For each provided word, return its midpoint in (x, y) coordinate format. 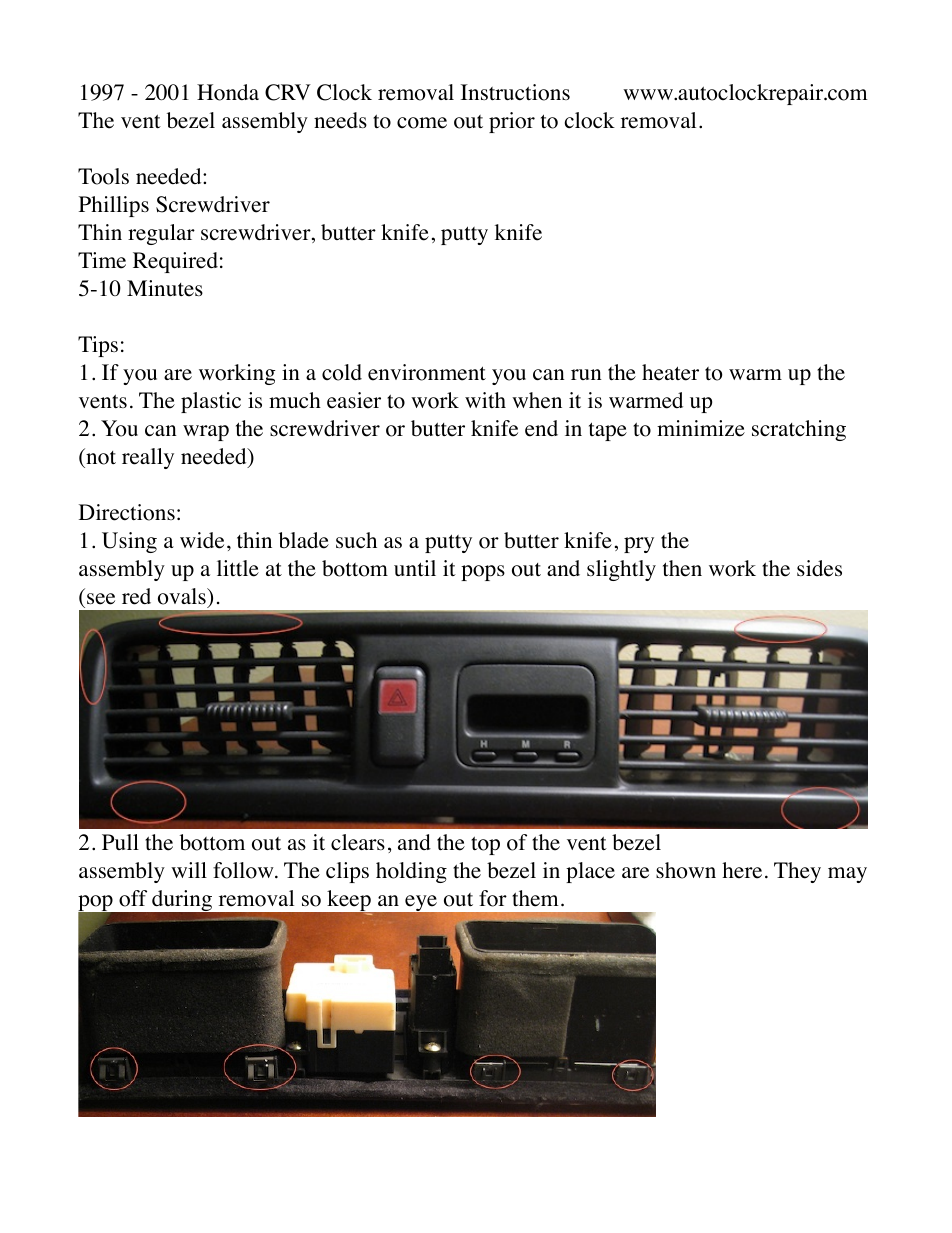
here (742, 870)
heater (670, 372)
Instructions (515, 92)
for (493, 898)
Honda (228, 92)
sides (819, 568)
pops (483, 573)
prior (512, 122)
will (189, 870)
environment (427, 372)
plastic (211, 402)
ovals (183, 596)
